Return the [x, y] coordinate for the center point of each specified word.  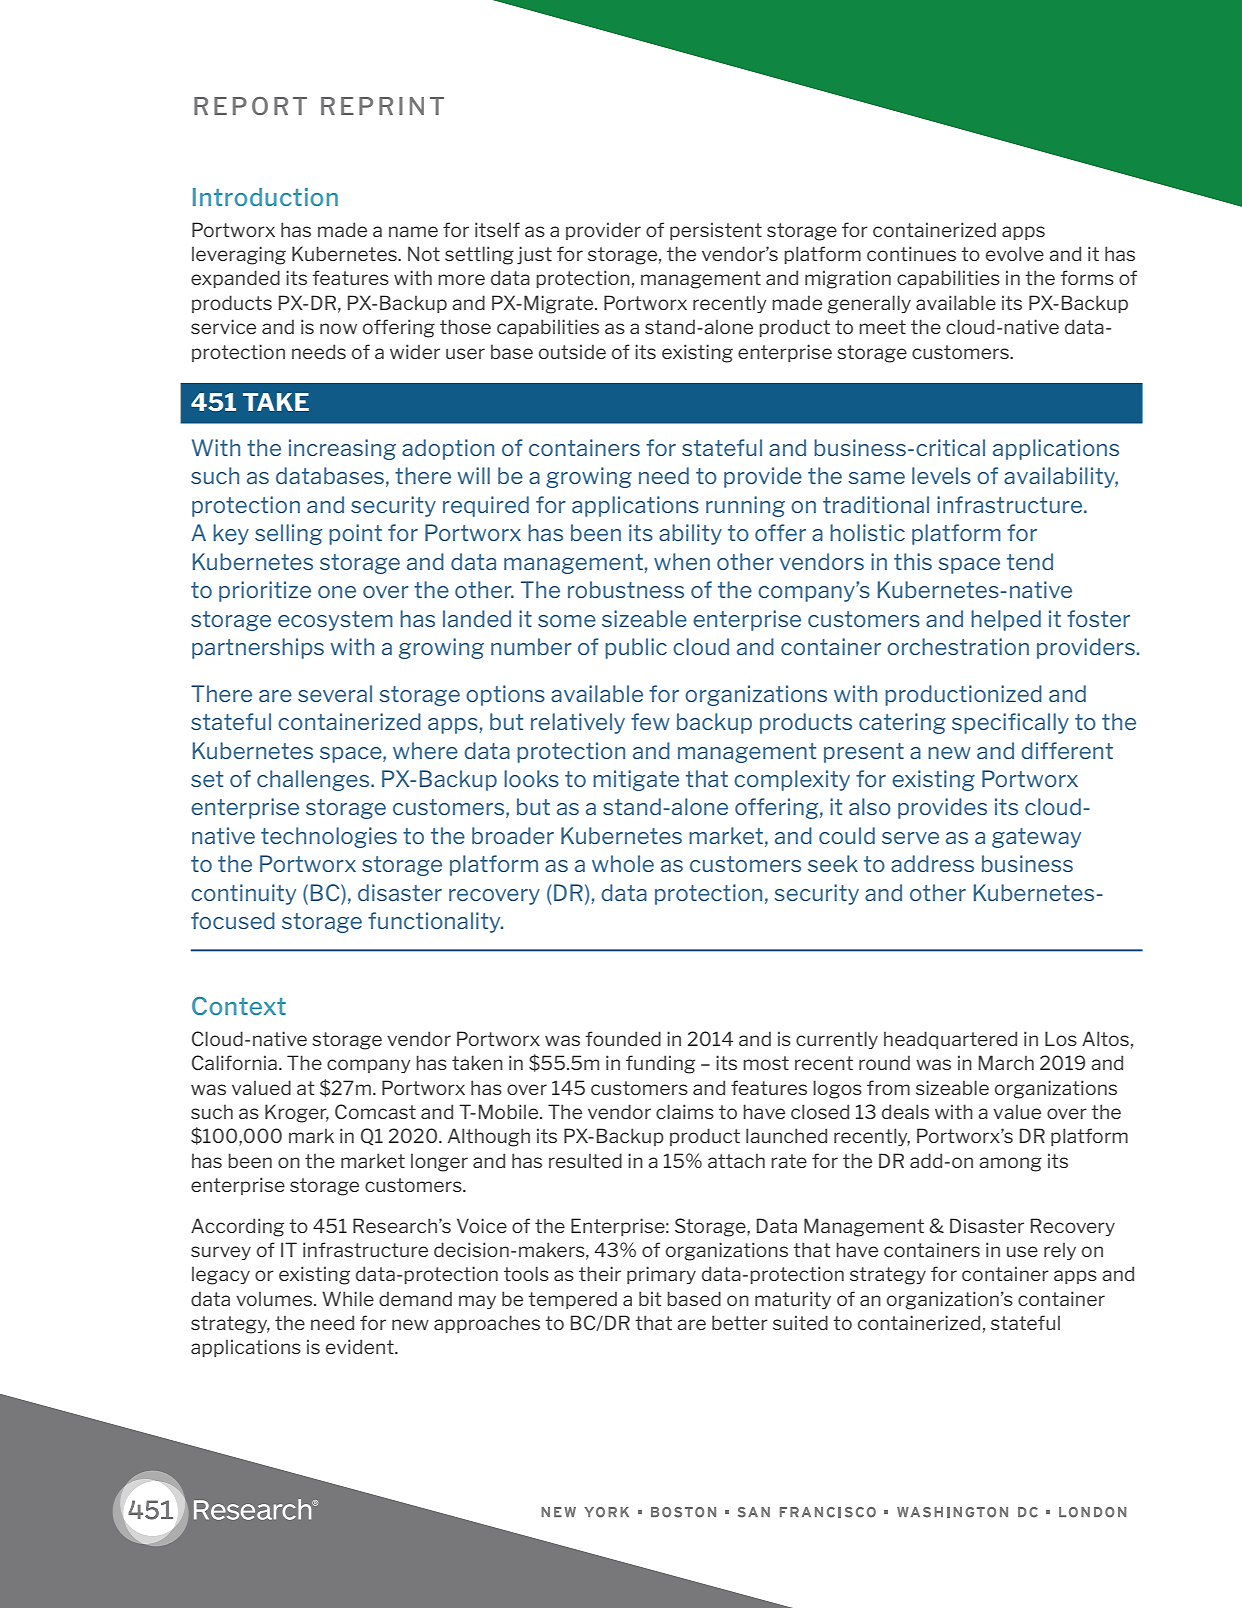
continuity [243, 894]
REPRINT [382, 106]
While [348, 1298]
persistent [716, 231]
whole [623, 863]
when [682, 561]
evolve [1015, 253]
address [932, 863]
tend [1030, 561]
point [355, 534]
